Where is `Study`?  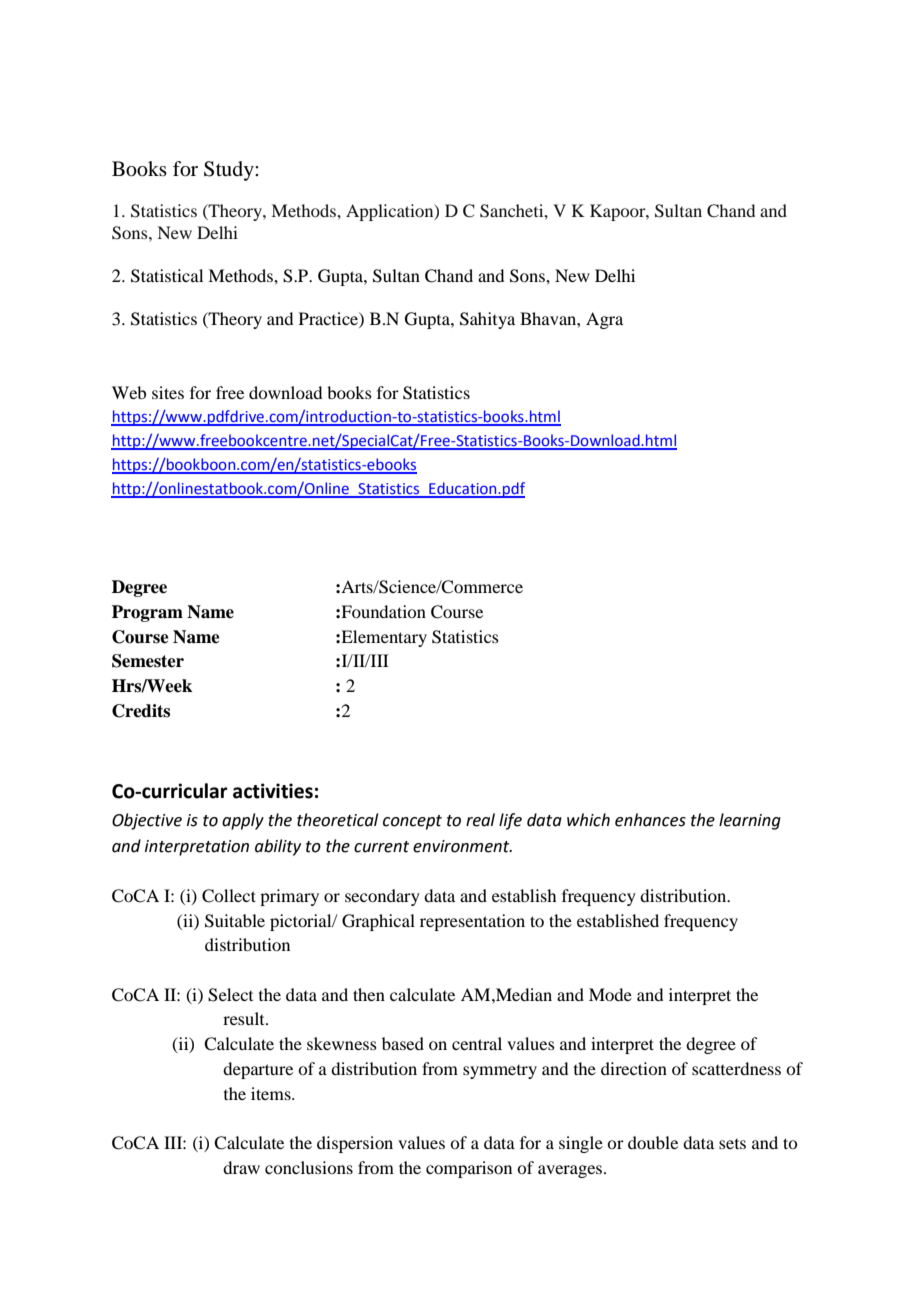 Study is located at coordinates (230, 171).
